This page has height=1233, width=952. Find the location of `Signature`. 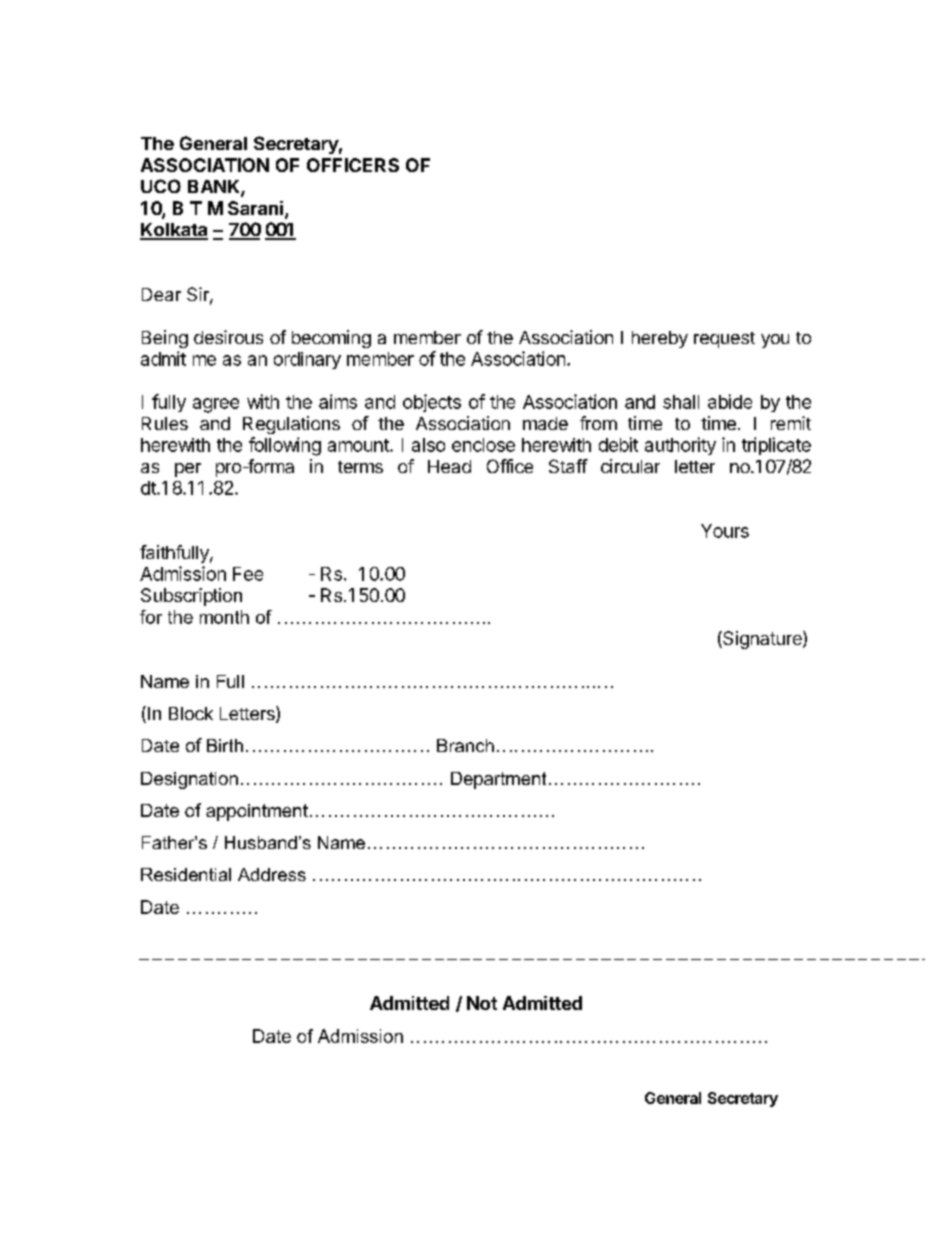

Signature is located at coordinates (762, 640).
